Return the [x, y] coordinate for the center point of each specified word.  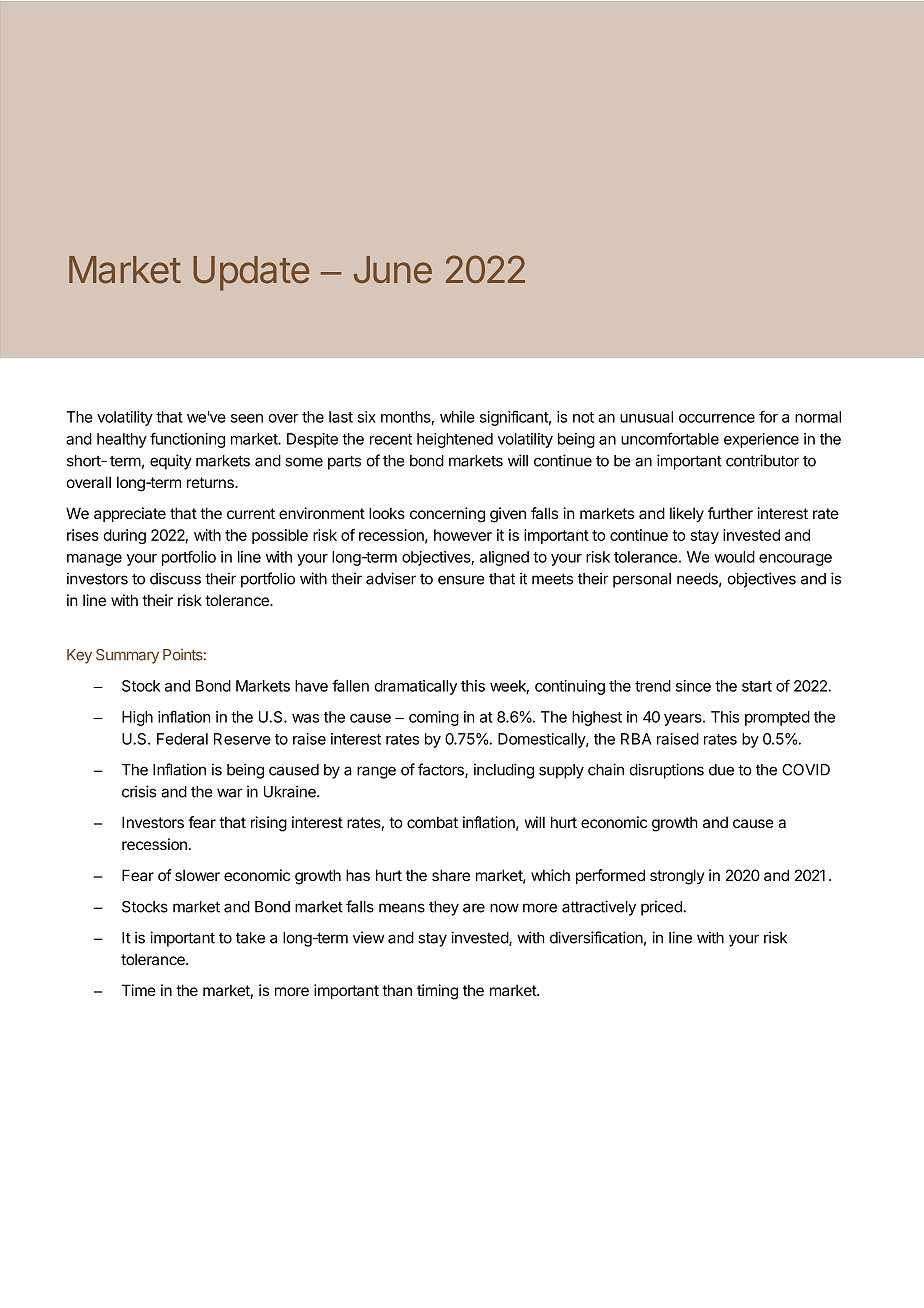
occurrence [717, 418]
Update [251, 273]
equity [171, 462]
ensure [461, 580]
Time [139, 990]
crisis [139, 791]
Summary [127, 656]
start [757, 686]
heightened [455, 440]
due [721, 770]
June [393, 270]
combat [432, 822]
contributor [762, 460]
